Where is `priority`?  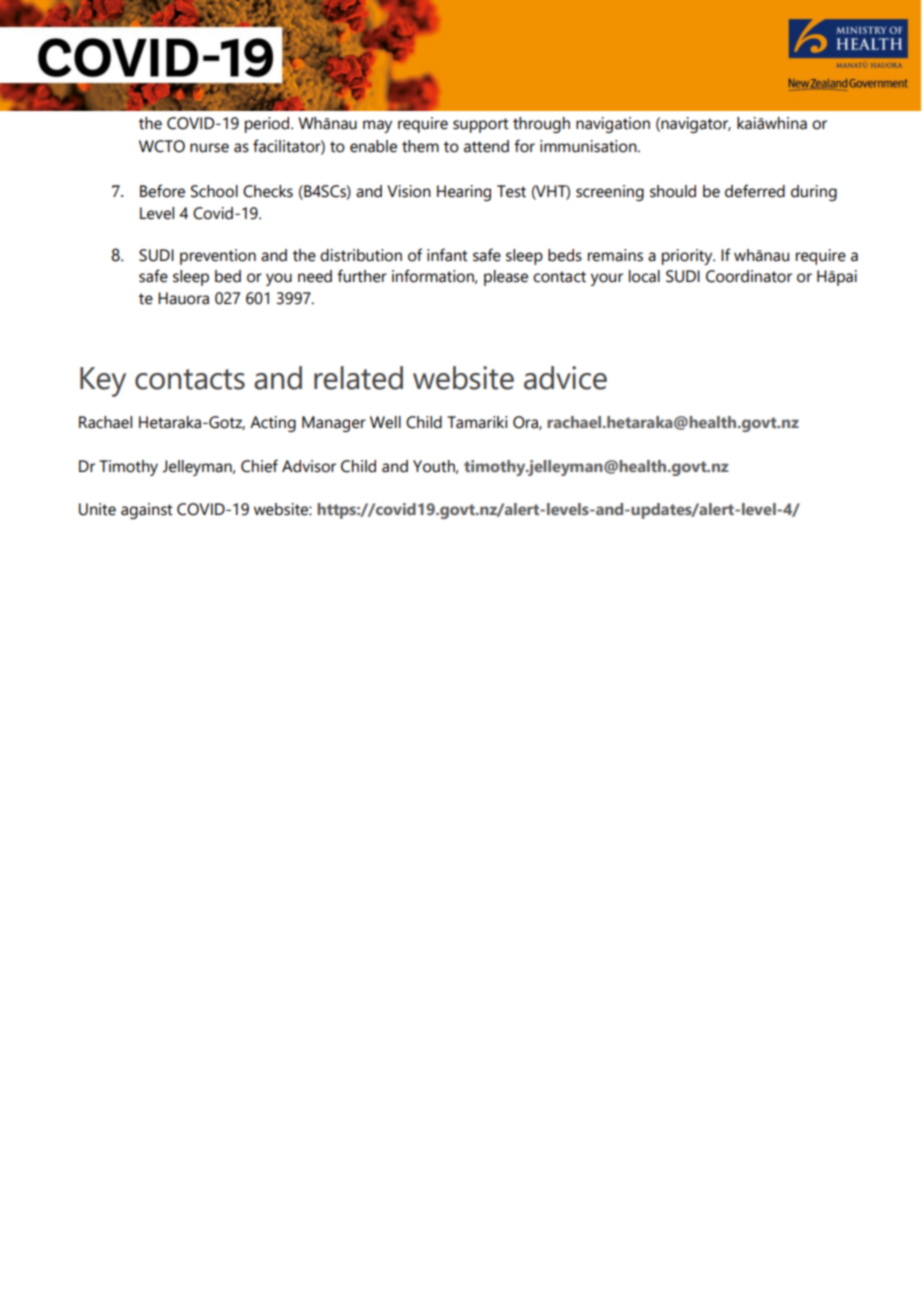 priority is located at coordinates (688, 257).
